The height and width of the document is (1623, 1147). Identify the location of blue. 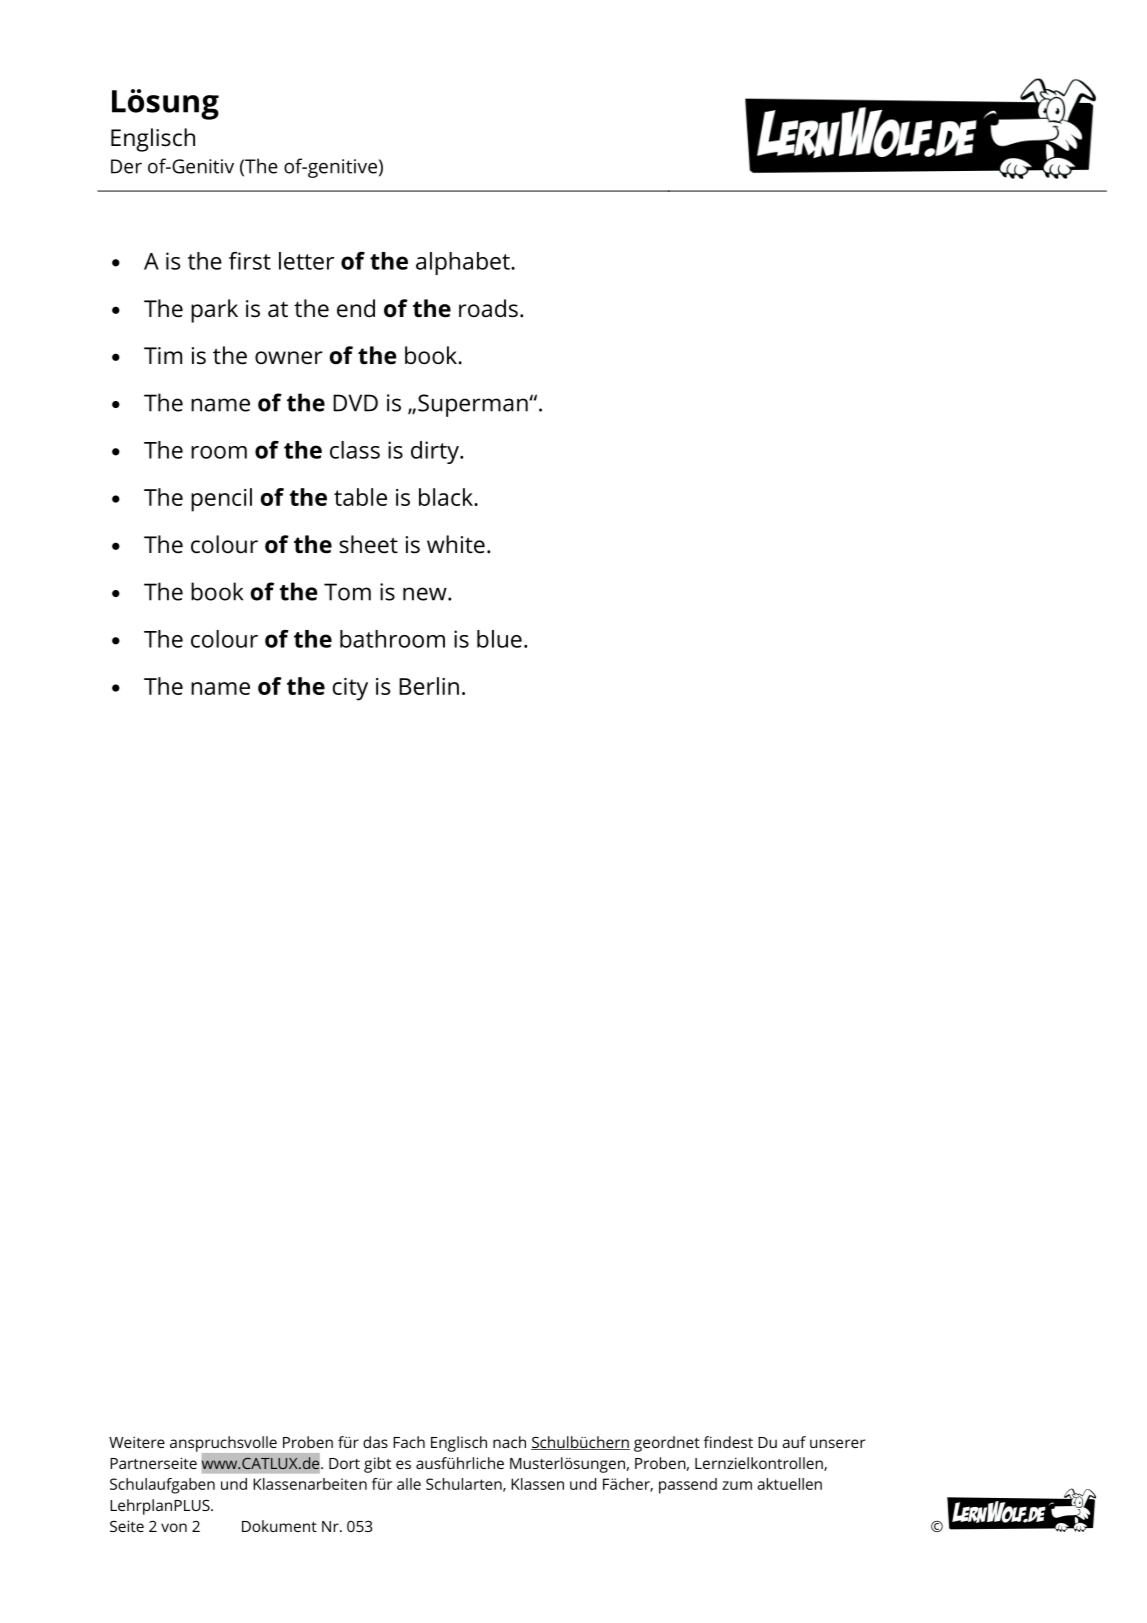
(499, 639).
